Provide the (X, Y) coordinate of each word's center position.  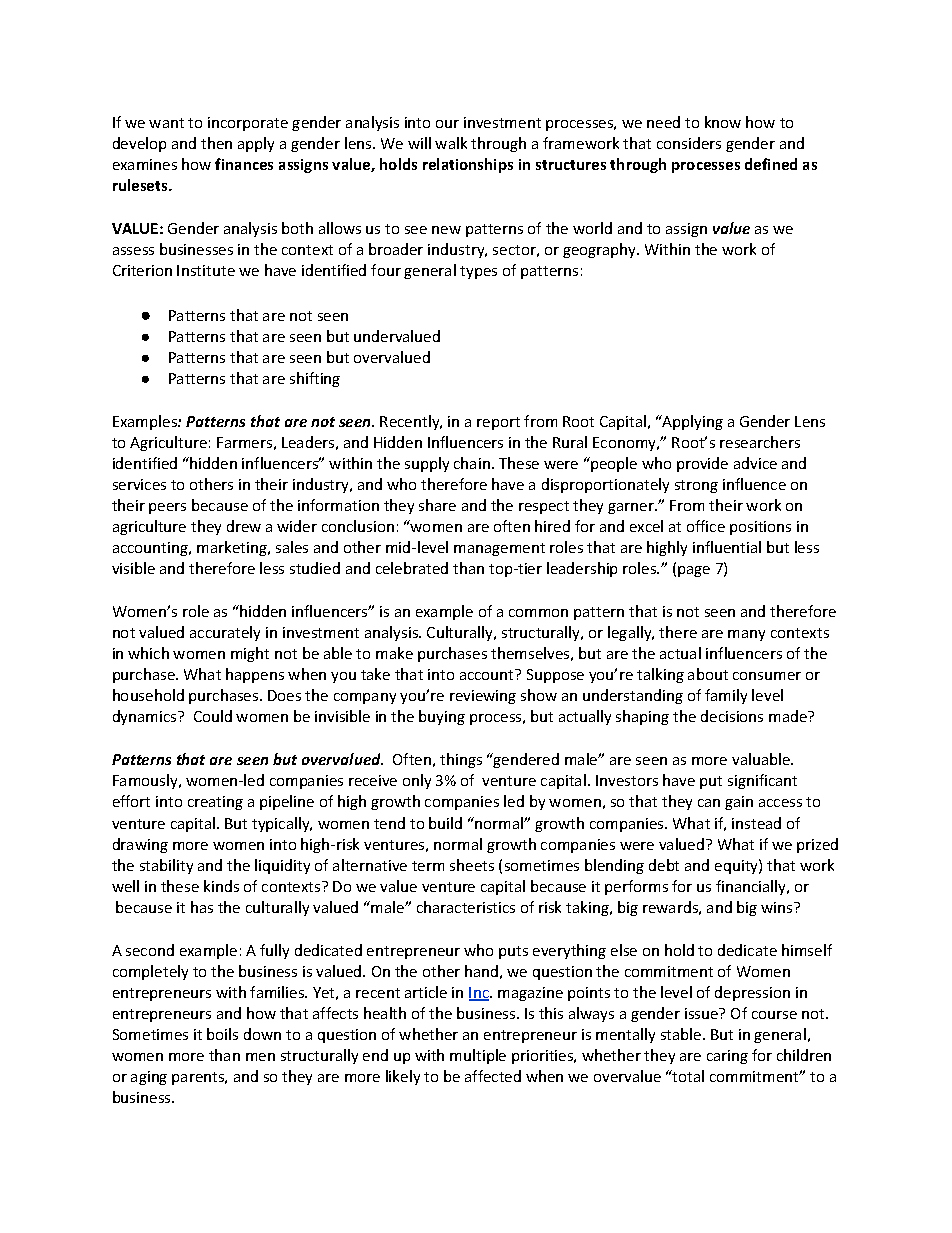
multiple (478, 1056)
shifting (315, 379)
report (498, 423)
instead (756, 823)
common (538, 613)
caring (727, 1057)
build (445, 823)
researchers (760, 442)
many (746, 635)
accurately (225, 633)
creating (215, 803)
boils (222, 1034)
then (216, 143)
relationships (468, 165)
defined (771, 164)
